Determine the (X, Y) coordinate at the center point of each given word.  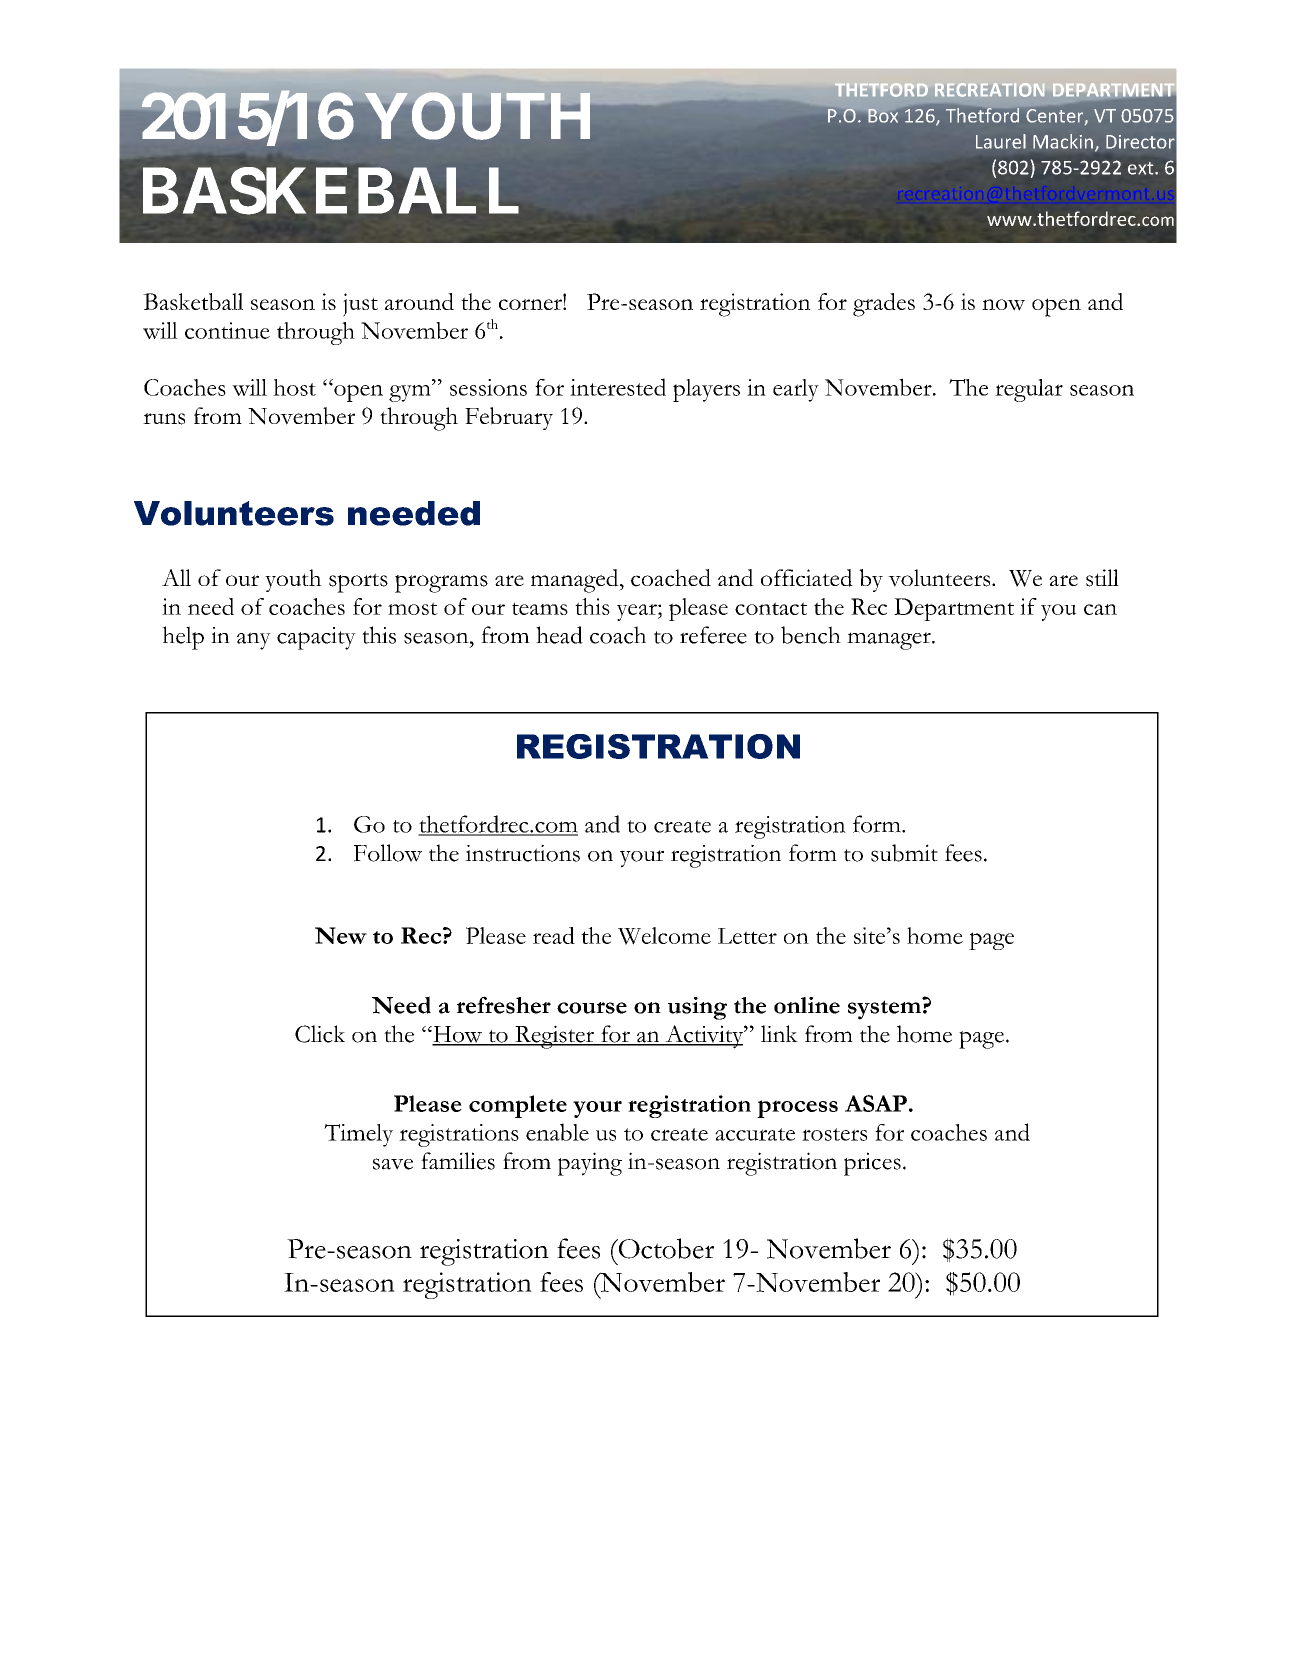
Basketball (193, 302)
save (393, 1164)
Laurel (1001, 141)
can (1100, 609)
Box (883, 116)
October (665, 1248)
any (254, 641)
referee (713, 635)
